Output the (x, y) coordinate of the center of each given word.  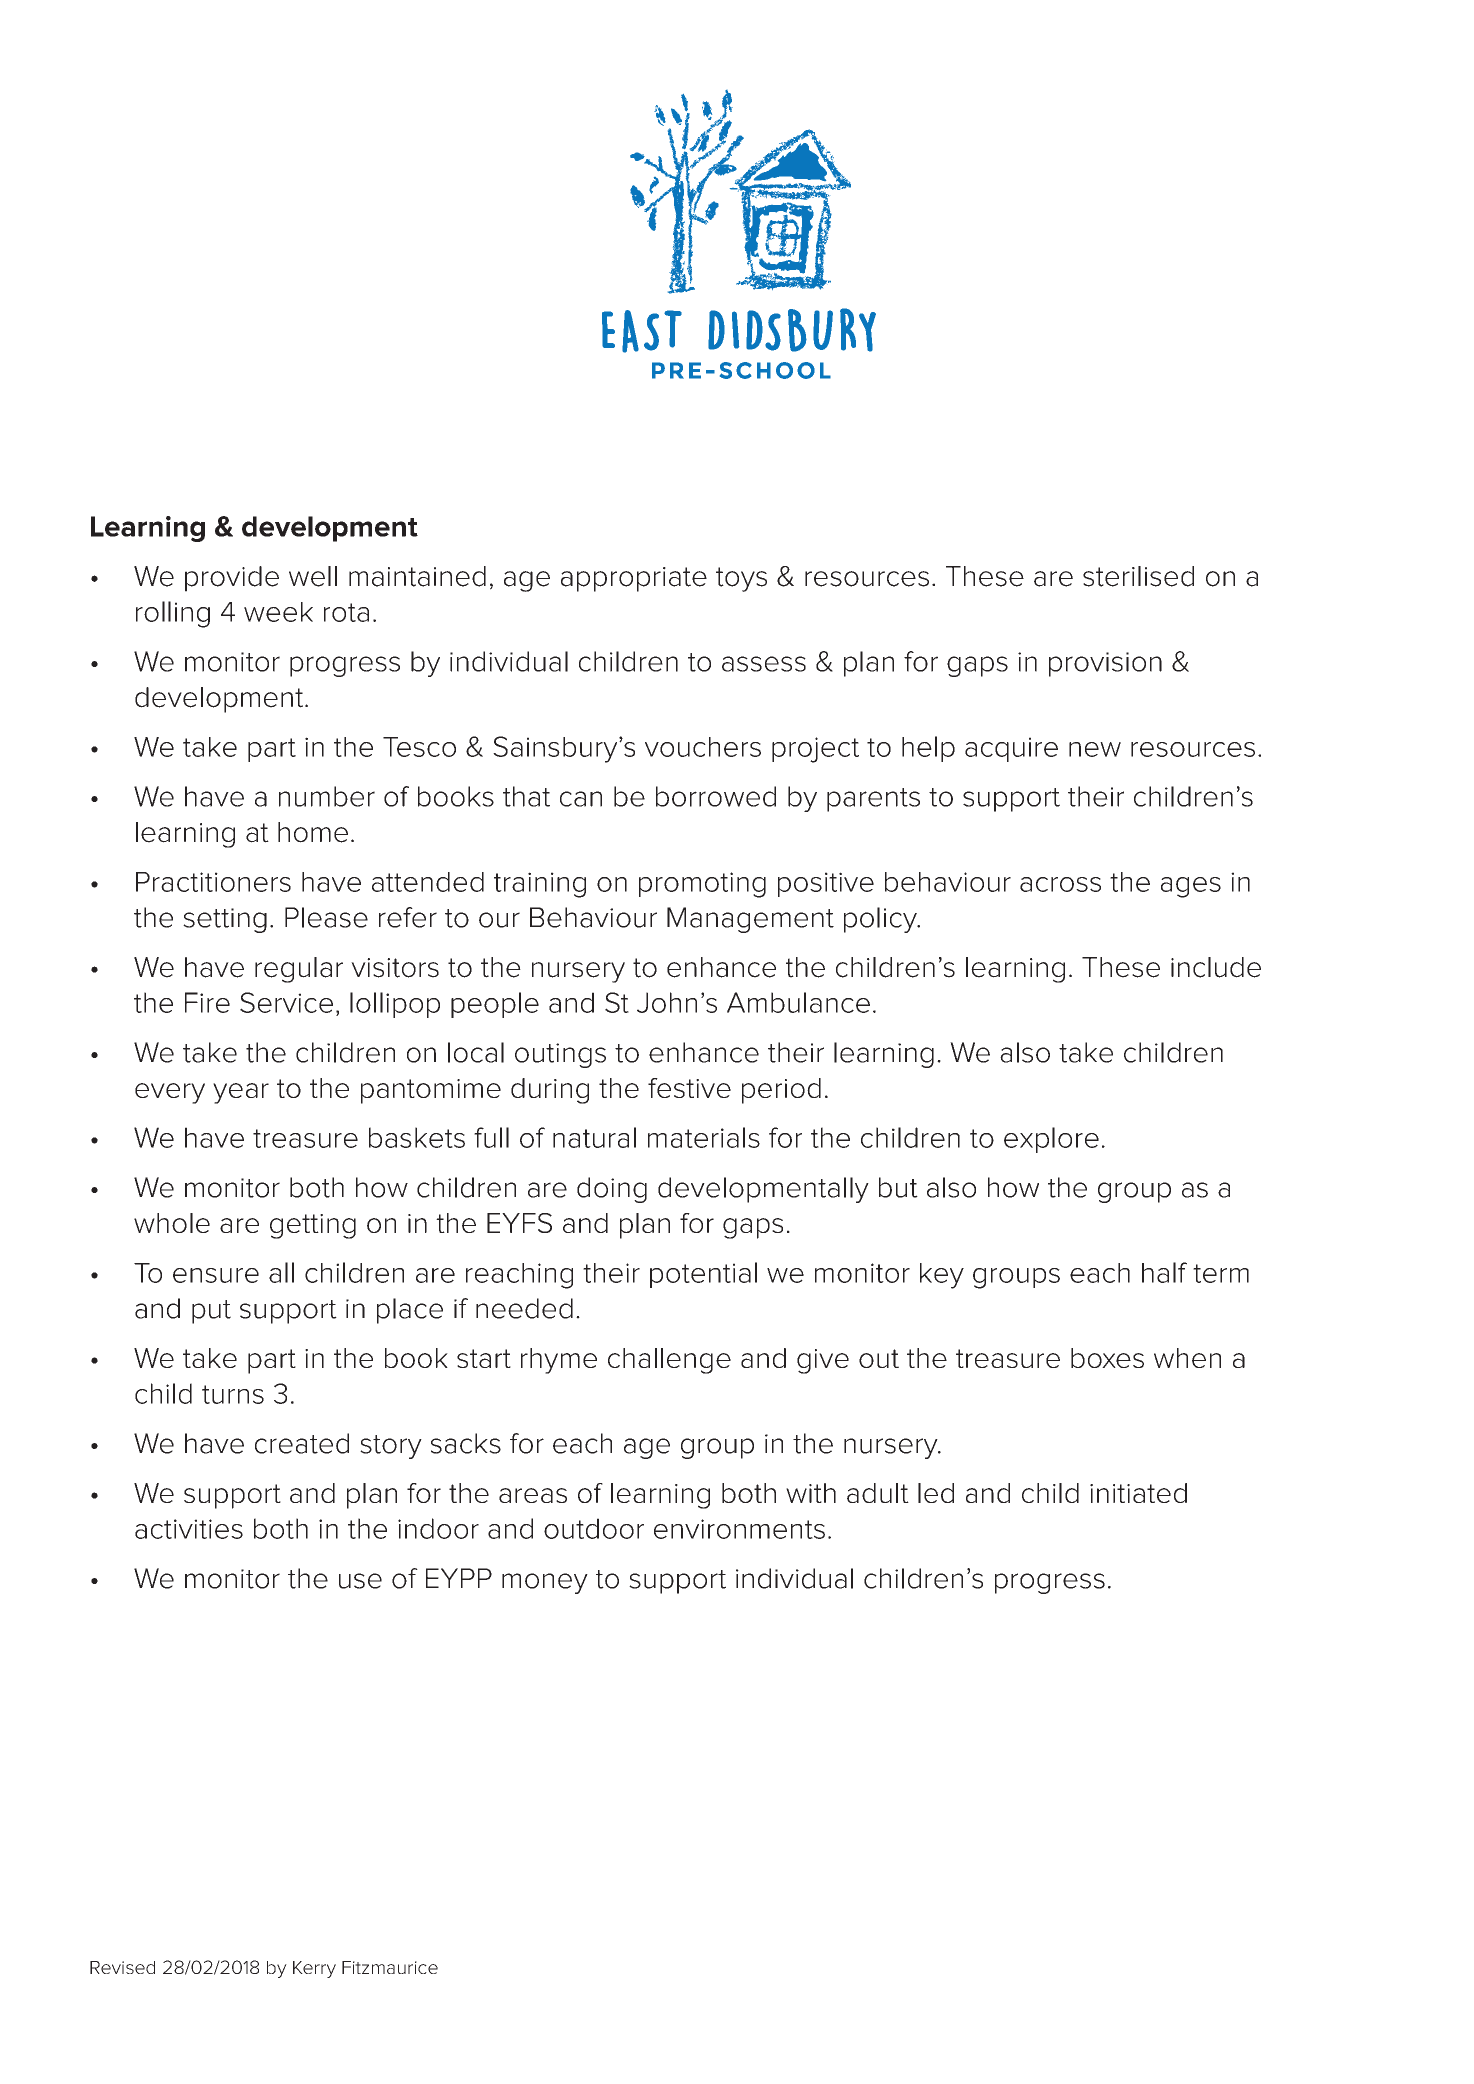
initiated (1138, 1493)
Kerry (314, 1969)
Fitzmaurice (390, 1967)
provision (1105, 664)
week (278, 612)
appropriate (634, 579)
